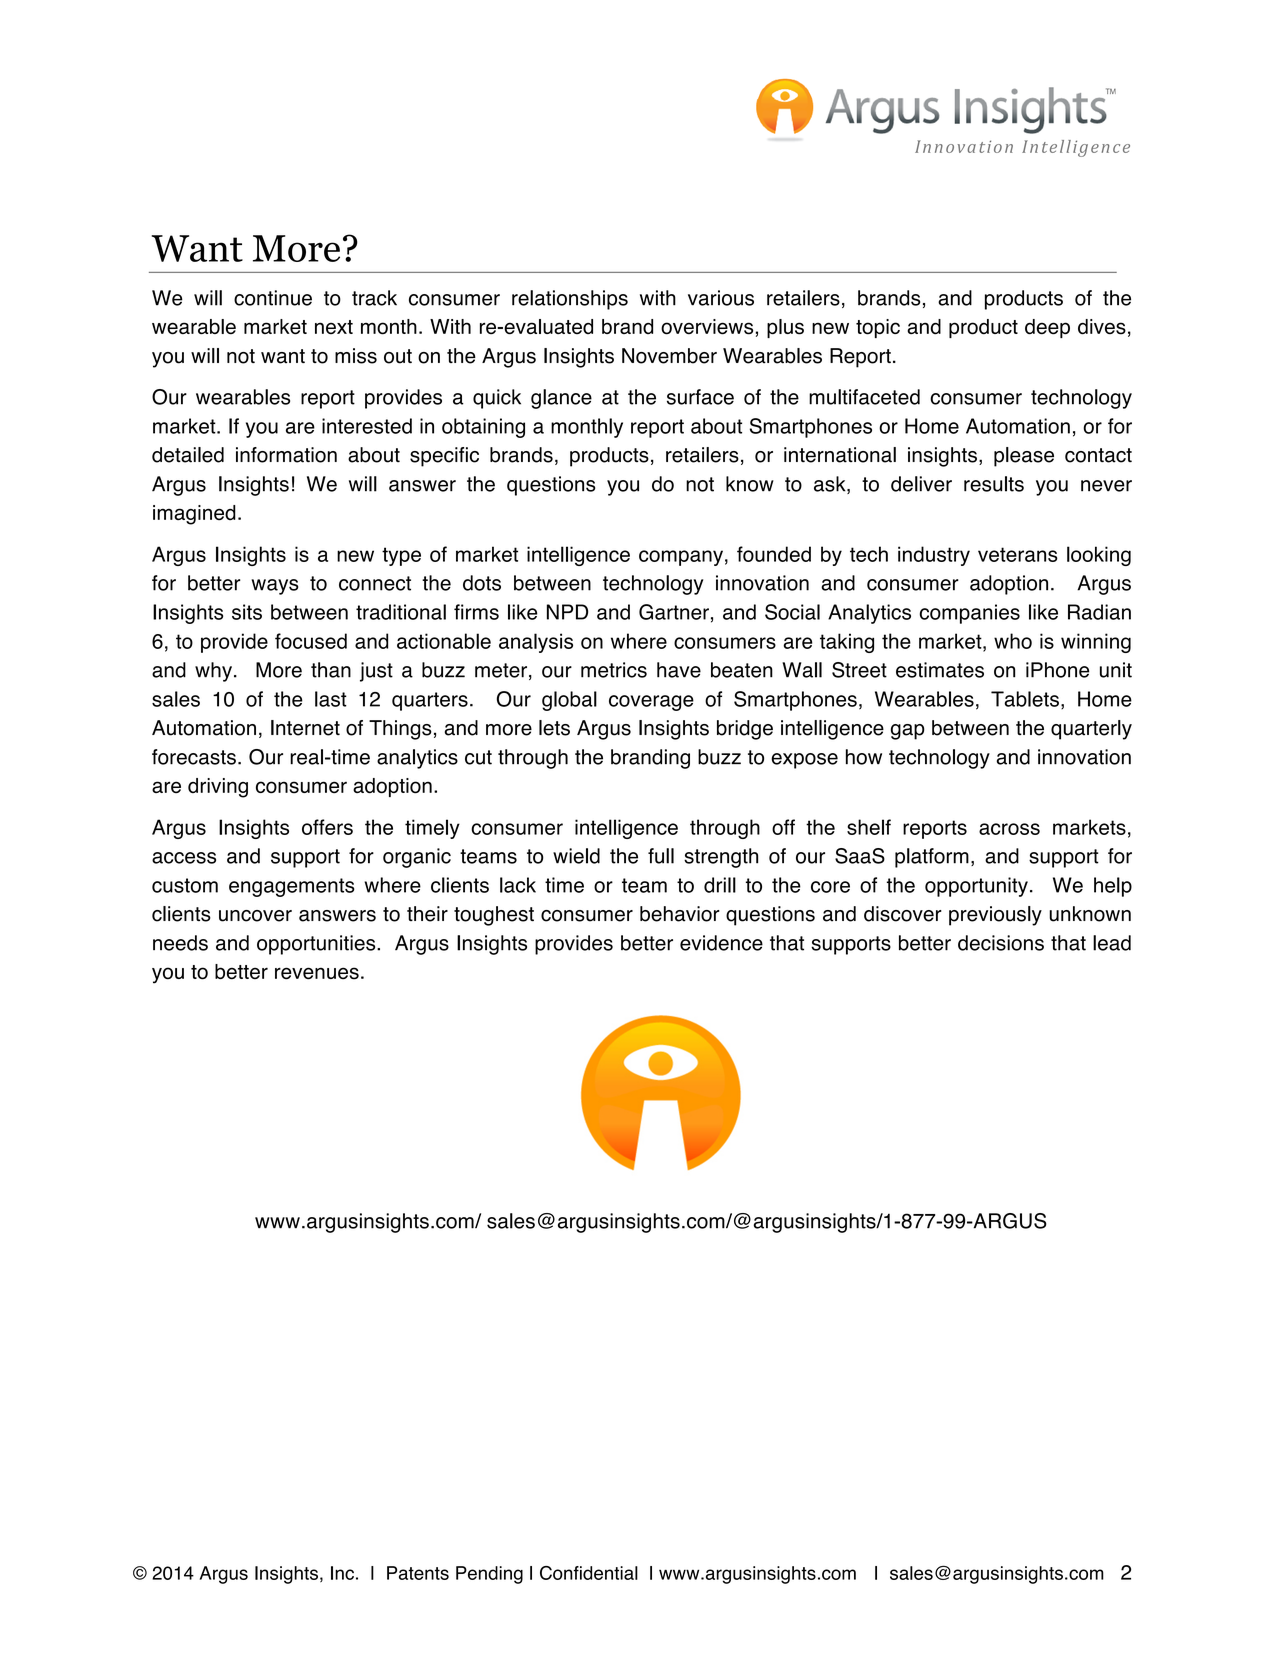  What do you see at coordinates (1001, 943) in the screenshot?
I see `decisions` at bounding box center [1001, 943].
